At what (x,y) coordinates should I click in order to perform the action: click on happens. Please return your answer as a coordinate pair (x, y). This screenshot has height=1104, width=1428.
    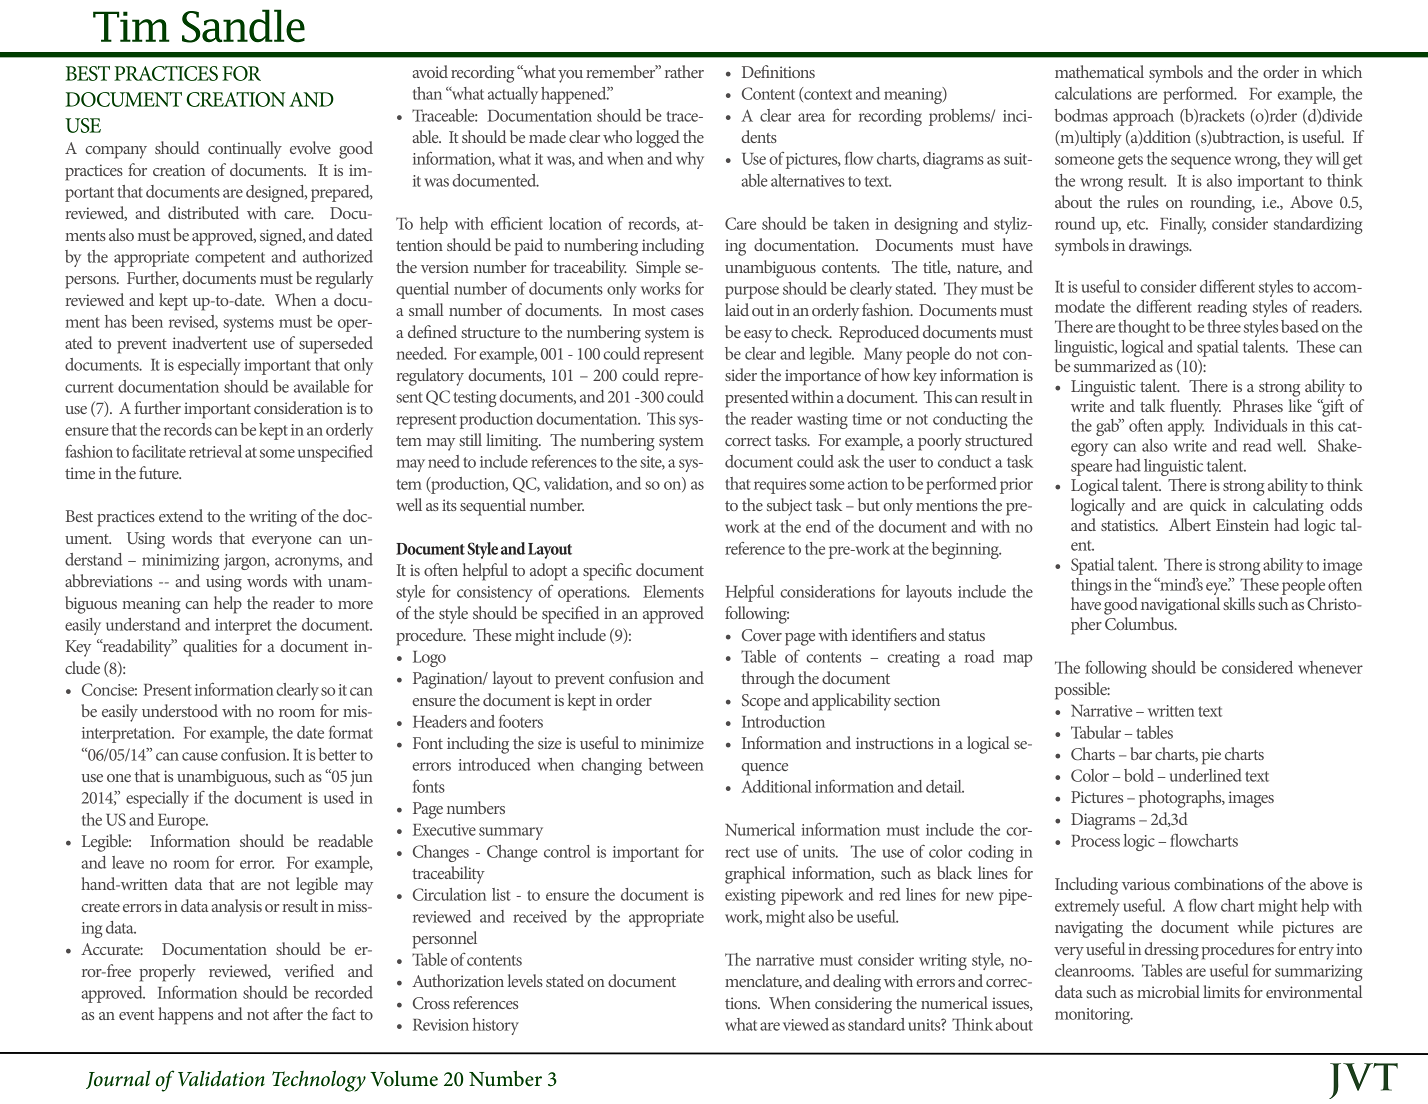
    Looking at the image, I should click on (185, 1016).
